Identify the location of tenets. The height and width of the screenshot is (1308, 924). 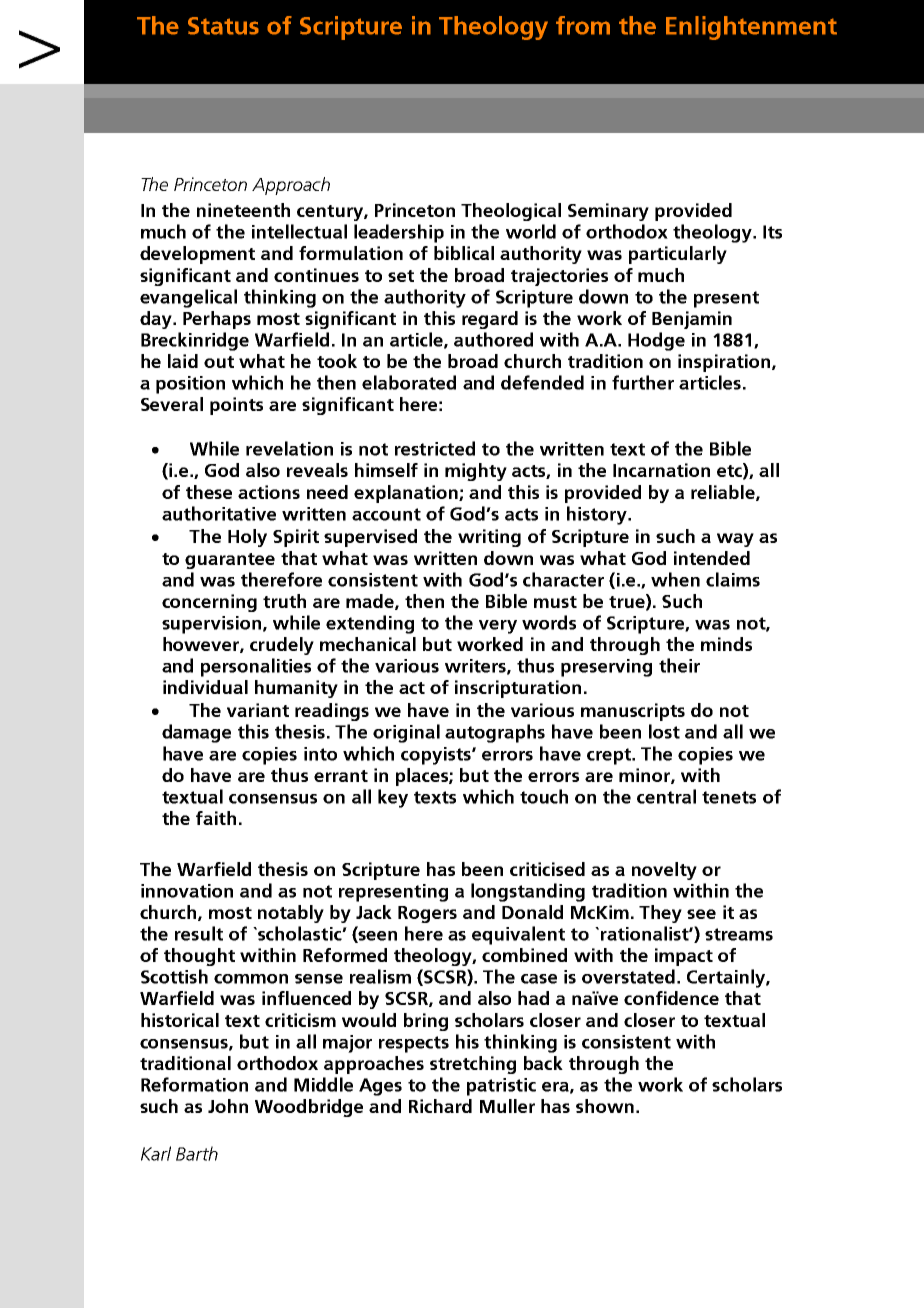
(729, 797).
